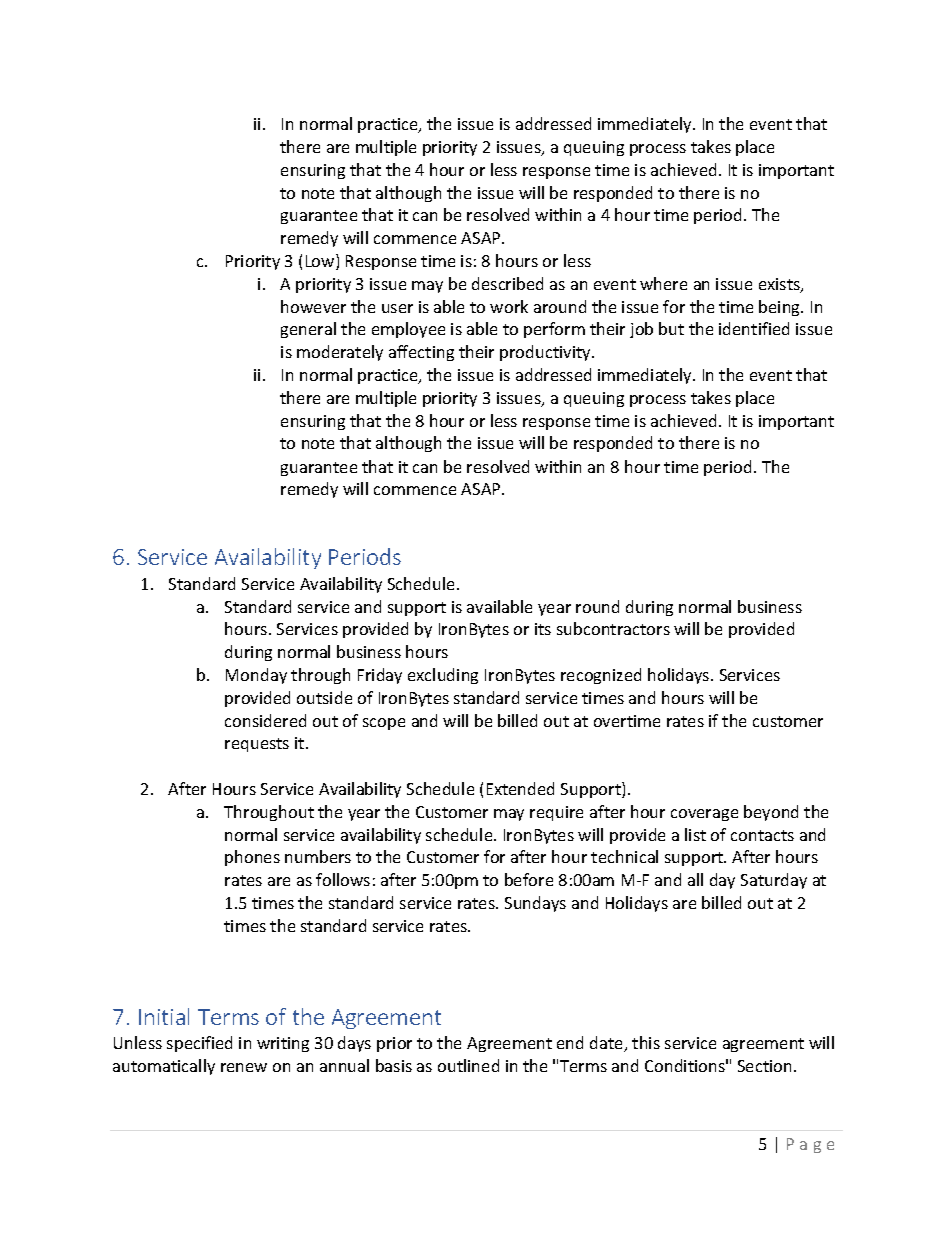 This screenshot has height=1233, width=952. Describe the element at coordinates (601, 676) in the screenshot. I see `recognized` at that location.
